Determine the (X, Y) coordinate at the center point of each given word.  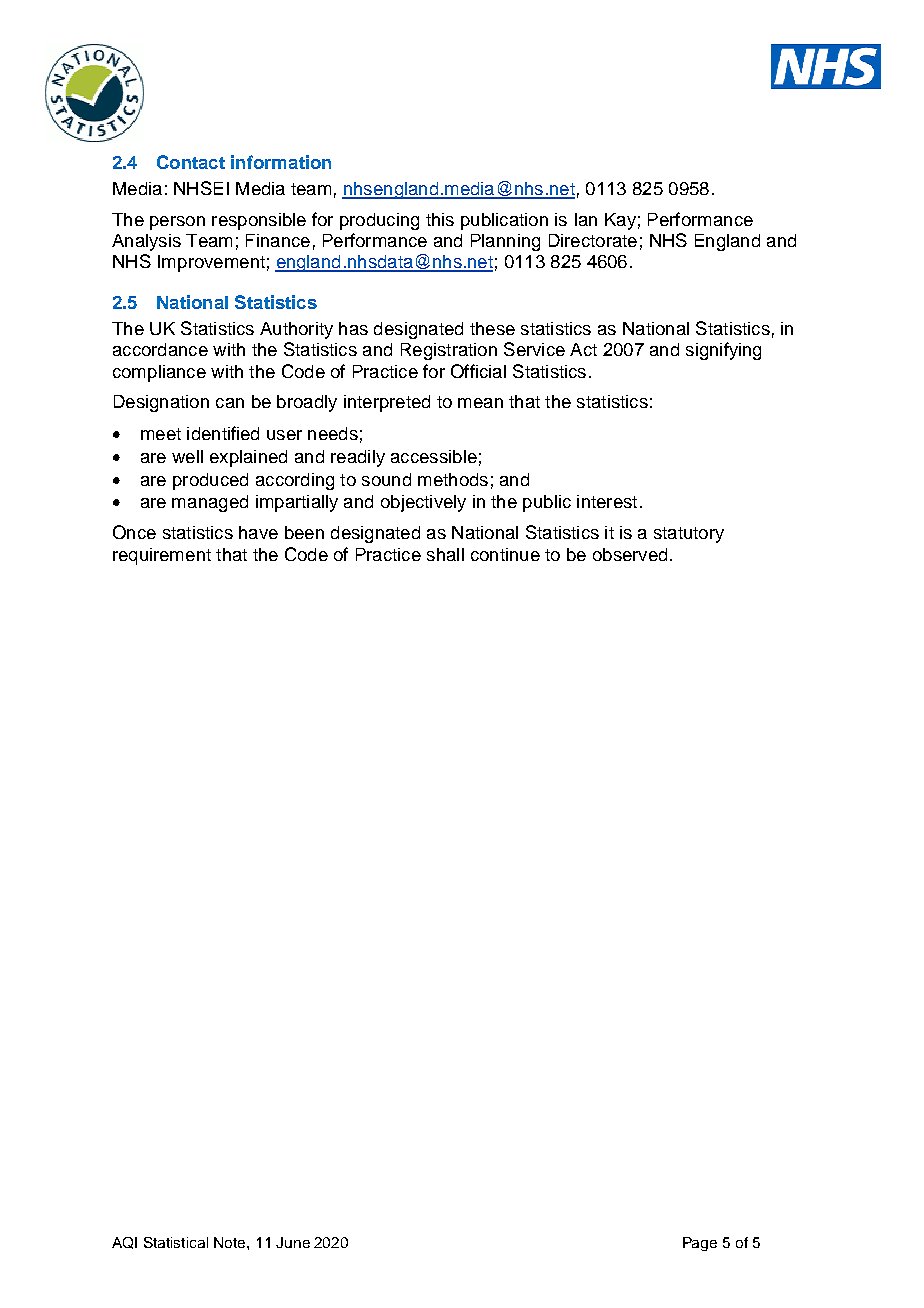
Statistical (176, 1242)
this (440, 219)
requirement (162, 556)
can (230, 403)
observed (630, 554)
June (293, 1242)
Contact (191, 162)
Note (231, 1242)
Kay (620, 221)
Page (700, 1244)
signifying (723, 351)
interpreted (387, 403)
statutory (689, 535)
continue (505, 554)
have (258, 532)
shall (445, 554)
